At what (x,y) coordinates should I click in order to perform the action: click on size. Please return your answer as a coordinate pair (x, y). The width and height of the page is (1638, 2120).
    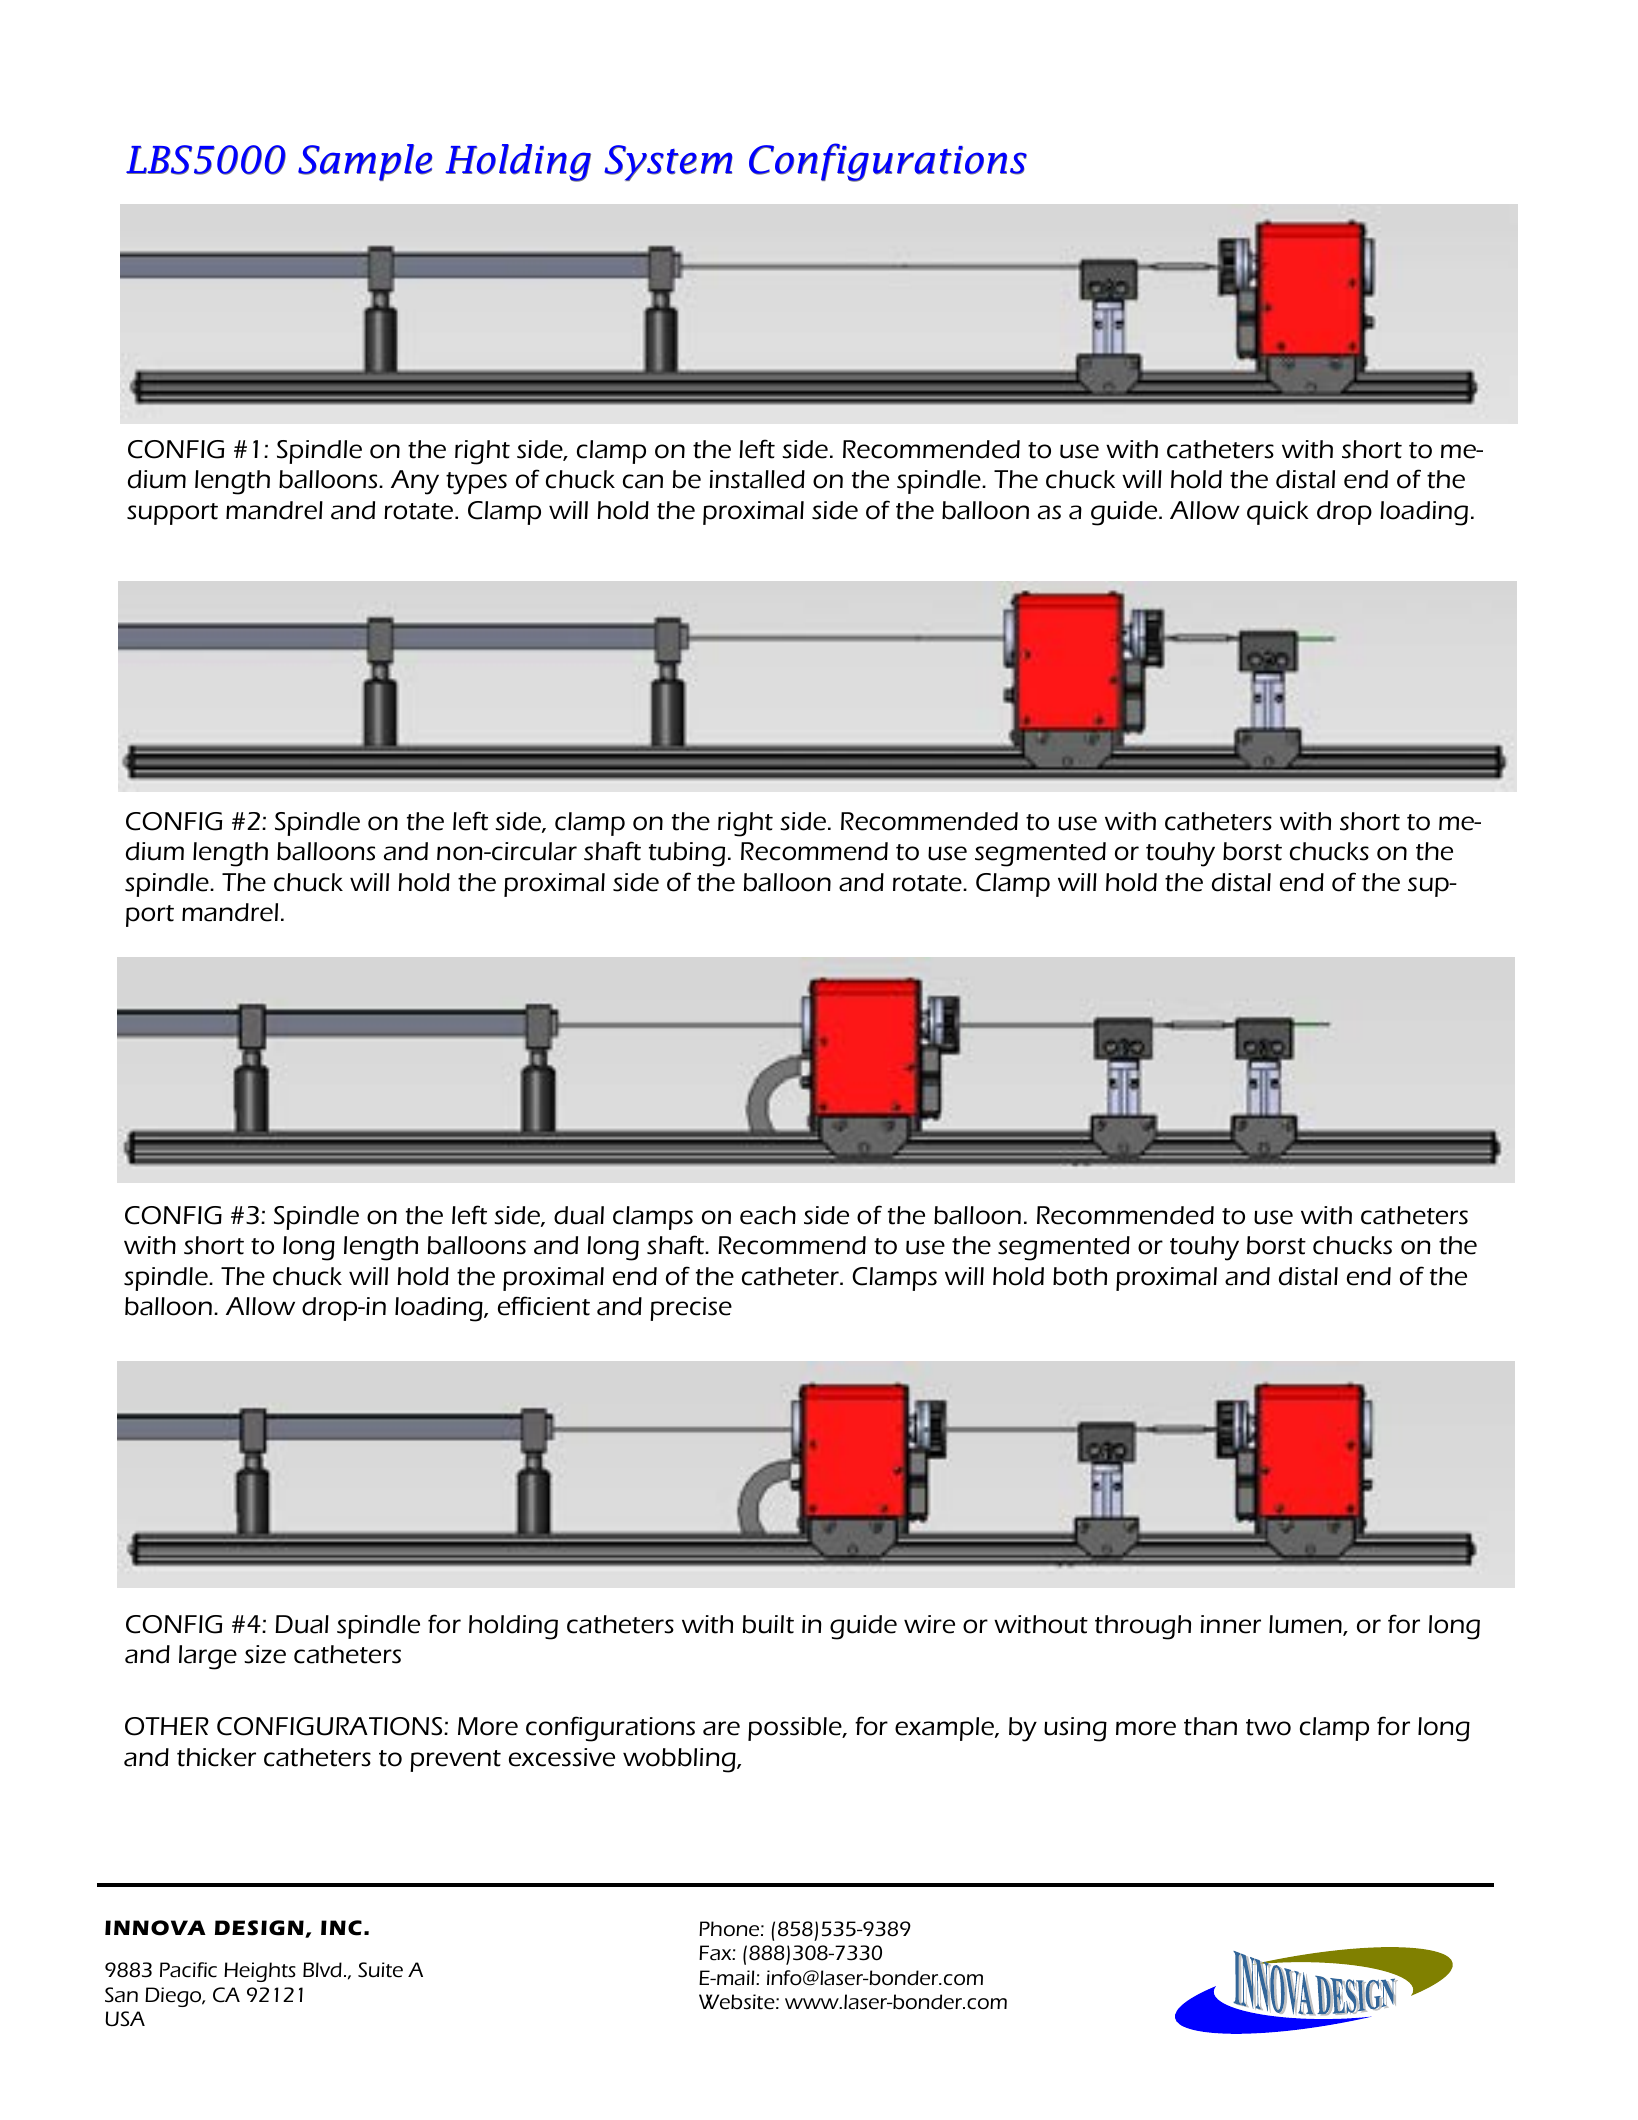
    Looking at the image, I should click on (265, 1654).
